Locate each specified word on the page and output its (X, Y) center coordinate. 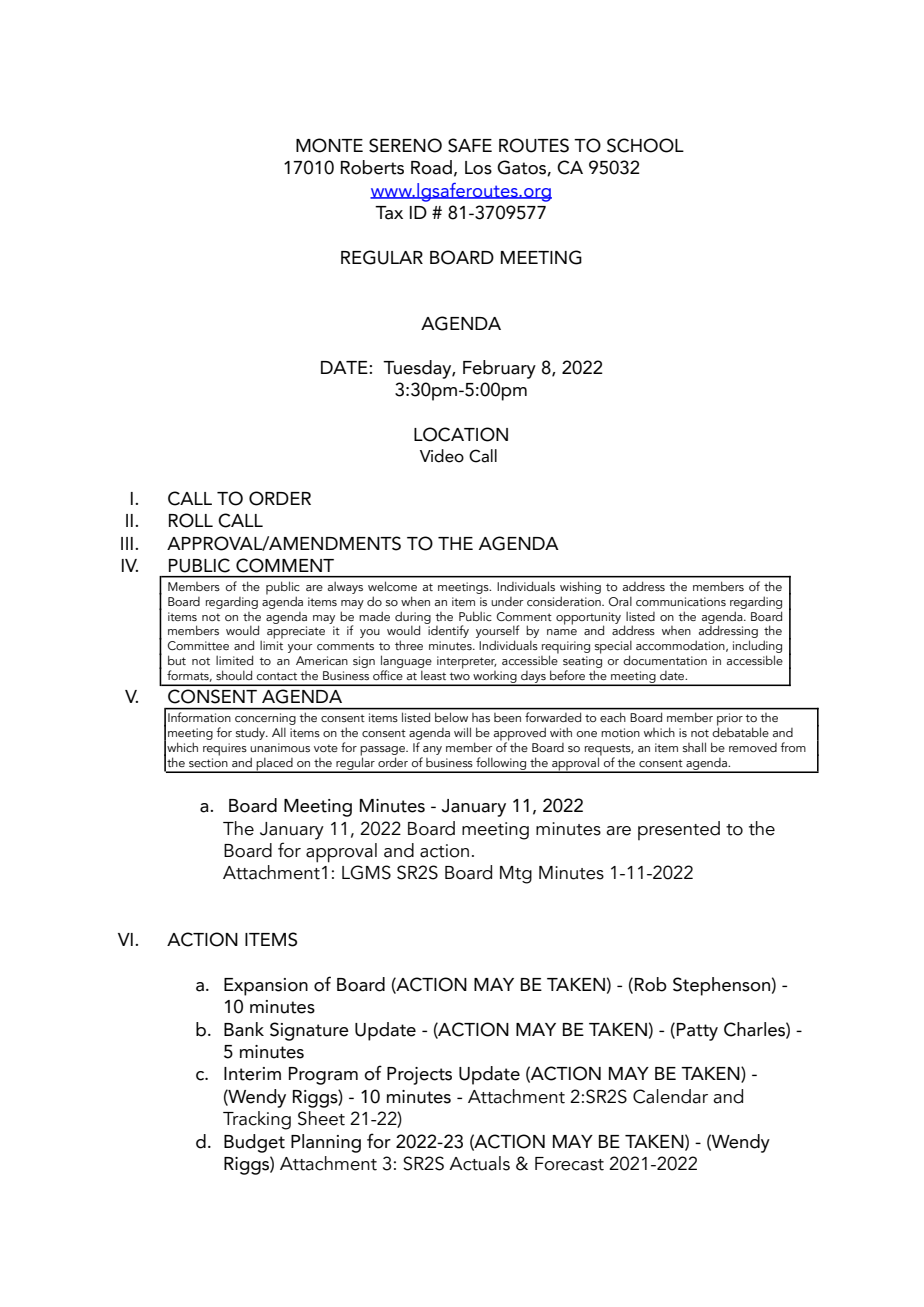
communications (681, 601)
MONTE (329, 145)
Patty (697, 1032)
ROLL (191, 520)
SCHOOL (645, 145)
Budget (254, 1143)
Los (478, 168)
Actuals (479, 1163)
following (501, 764)
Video (442, 456)
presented (679, 830)
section (208, 761)
